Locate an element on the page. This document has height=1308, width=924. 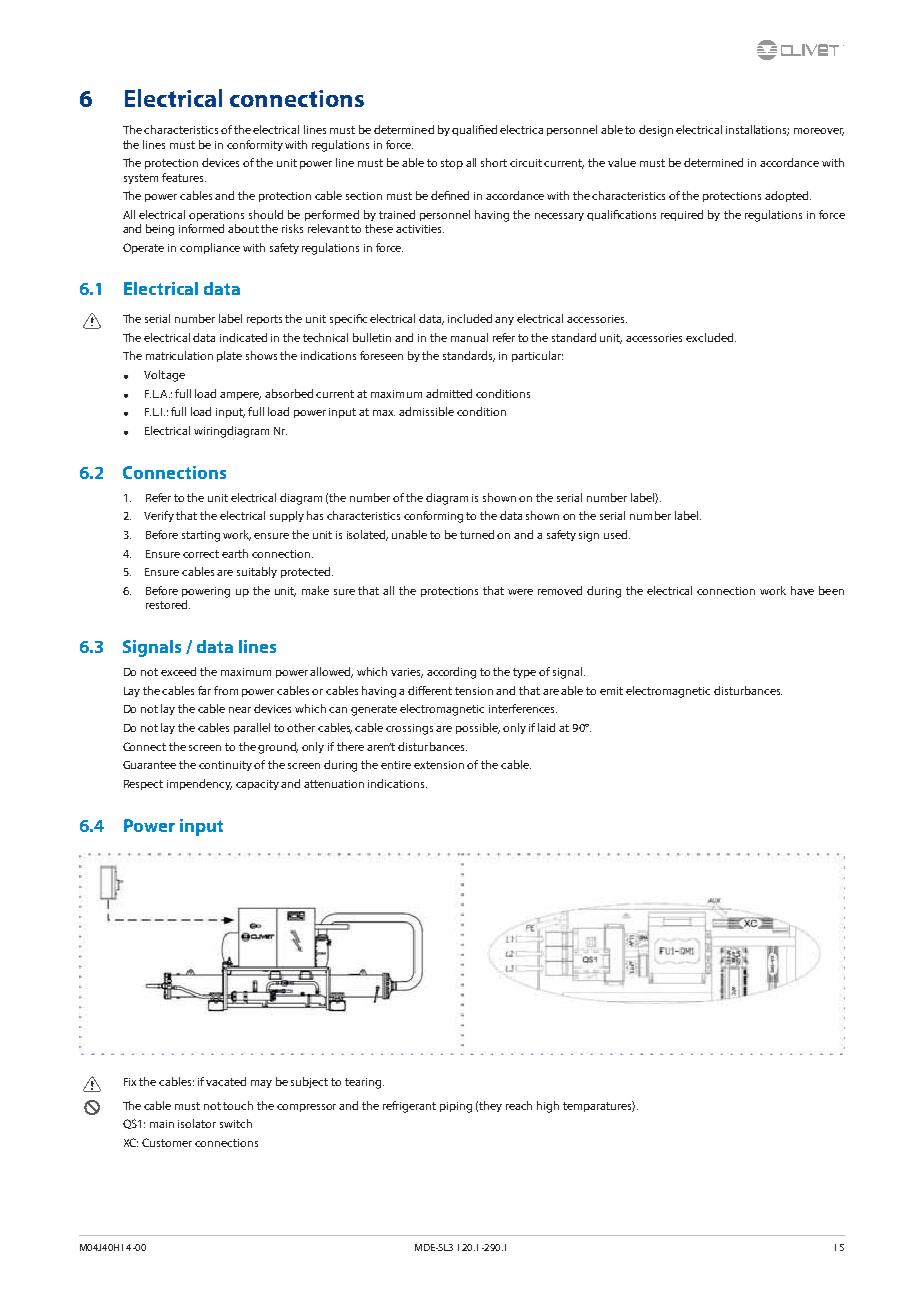
turned is located at coordinates (477, 534).
